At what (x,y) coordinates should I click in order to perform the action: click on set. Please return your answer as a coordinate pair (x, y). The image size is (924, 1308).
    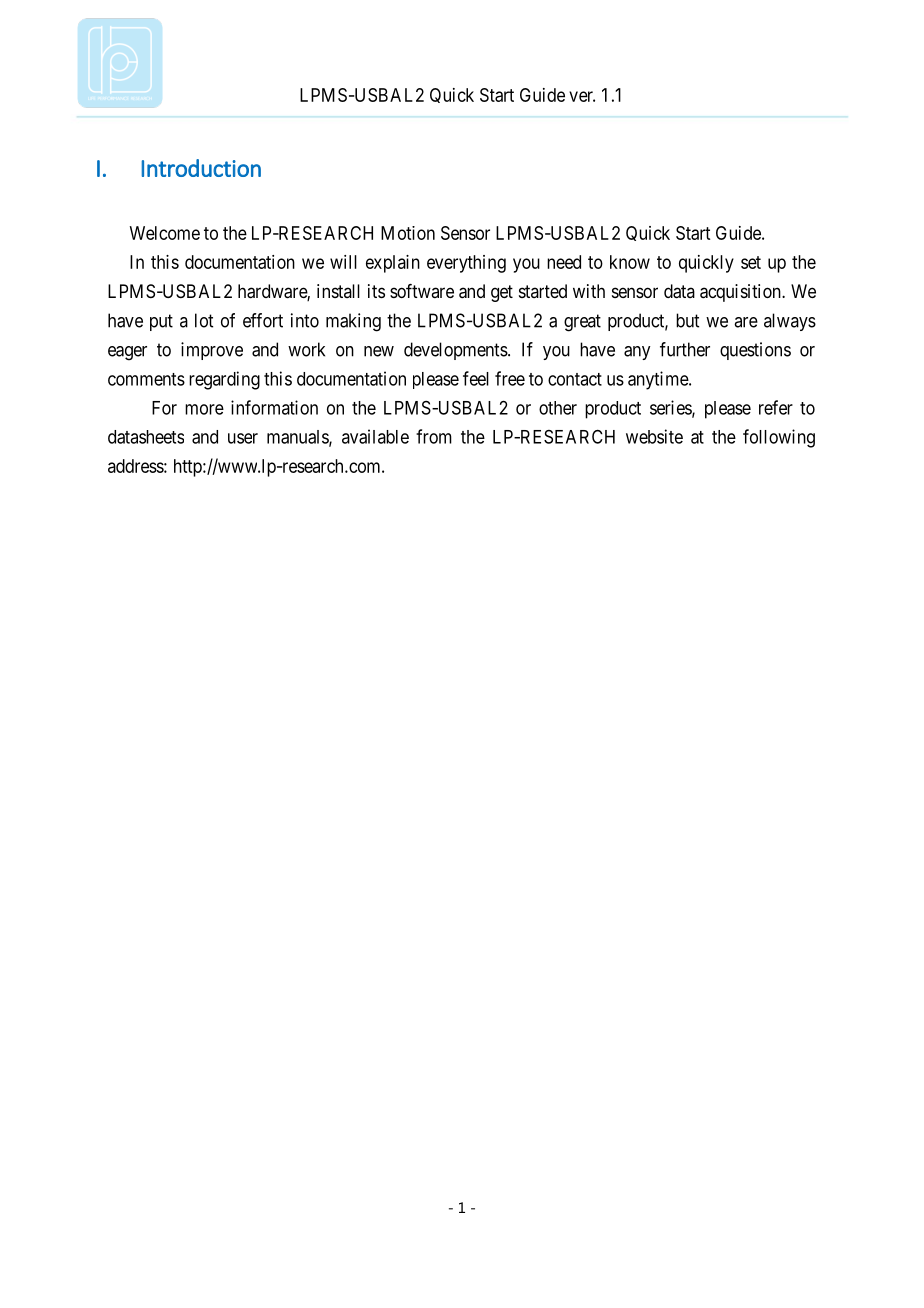
    Looking at the image, I should click on (751, 262).
